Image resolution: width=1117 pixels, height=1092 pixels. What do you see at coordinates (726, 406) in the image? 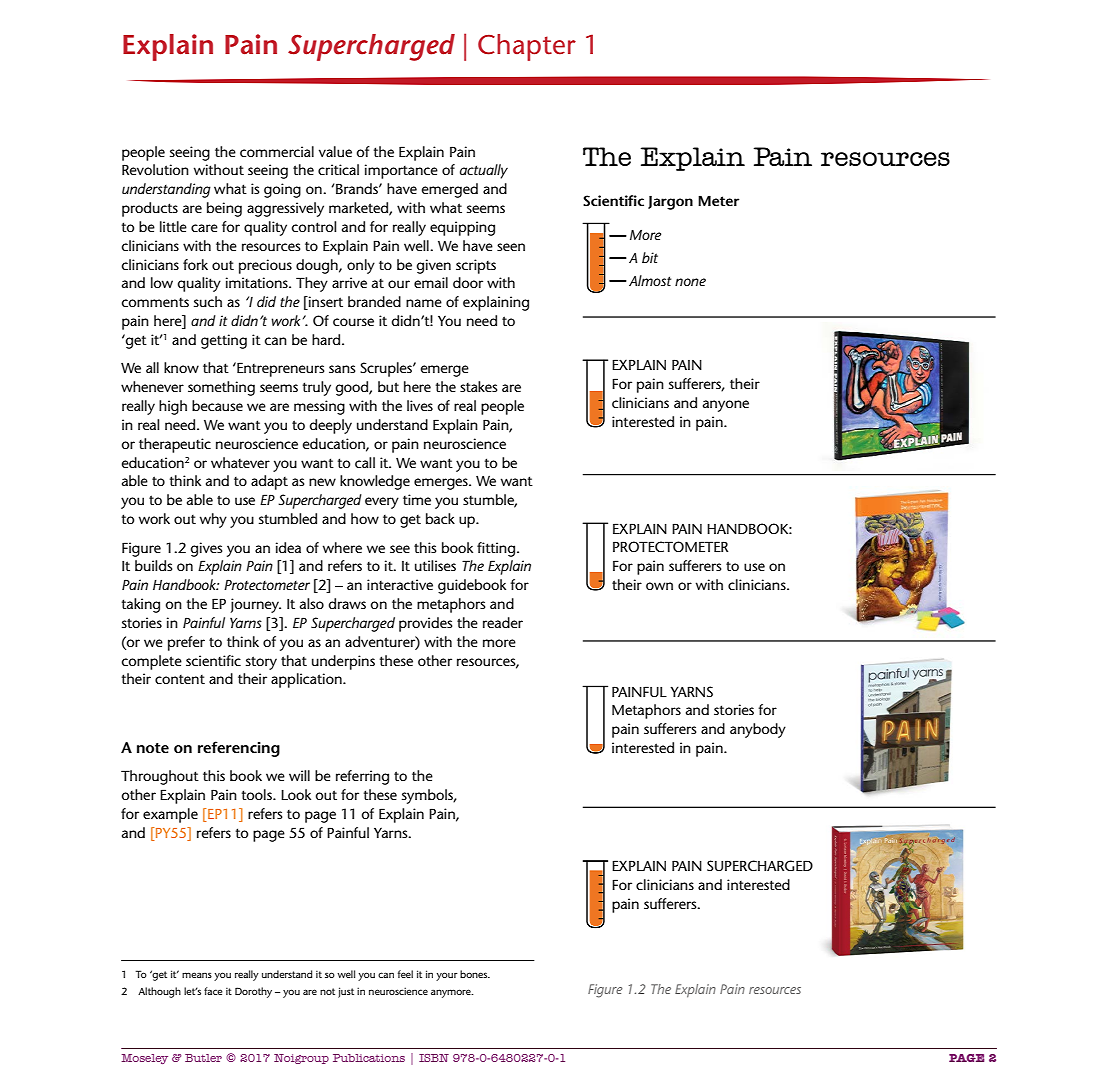
I see `anyone` at bounding box center [726, 406].
